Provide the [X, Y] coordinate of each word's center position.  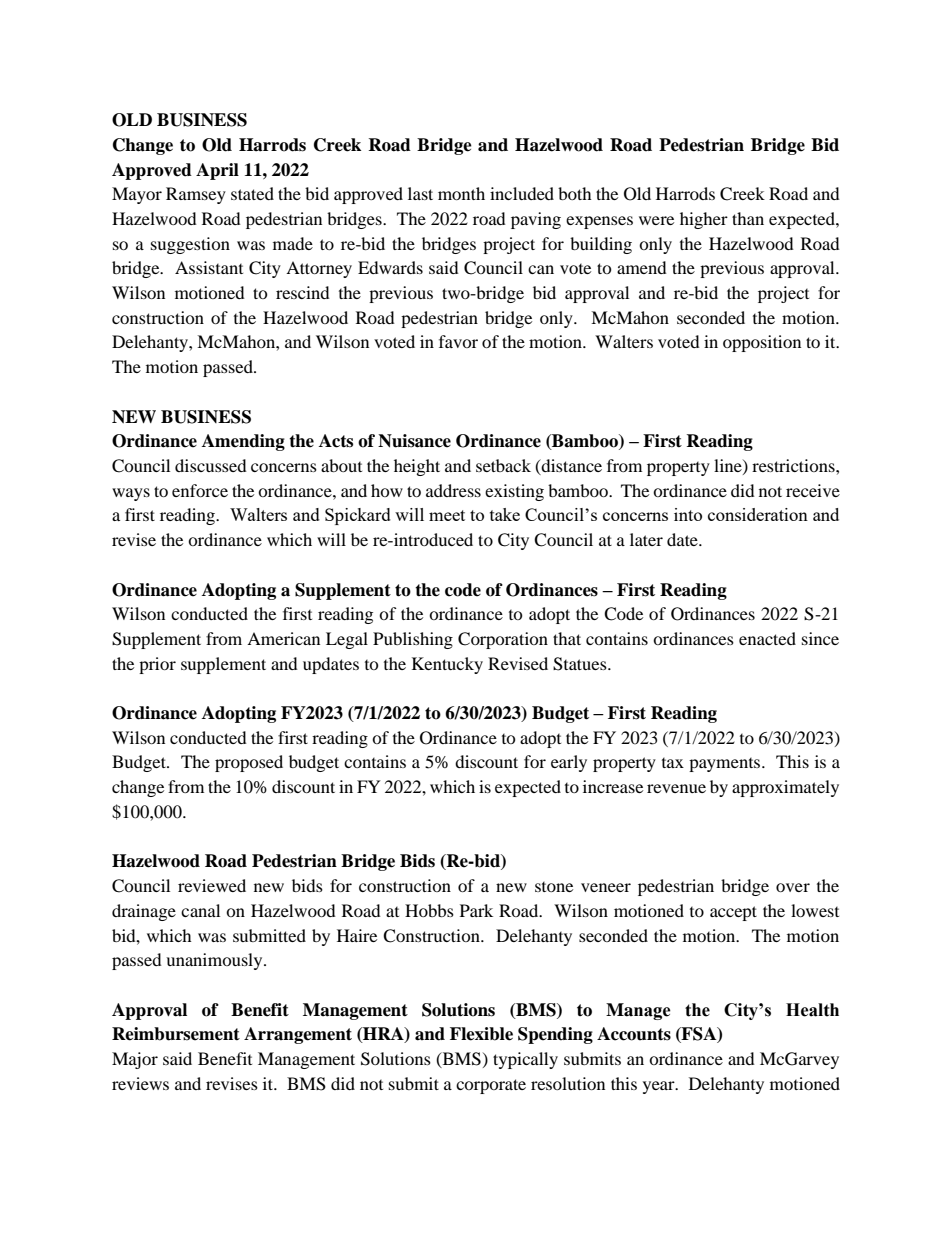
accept [733, 913]
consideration [758, 514]
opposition [762, 343]
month [461, 193]
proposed [249, 763]
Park [476, 910]
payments [726, 765]
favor [458, 341]
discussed [211, 465]
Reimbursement [176, 1034]
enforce [200, 490]
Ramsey [196, 195]
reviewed [212, 885]
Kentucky [447, 665]
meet [447, 515]
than [748, 218]
